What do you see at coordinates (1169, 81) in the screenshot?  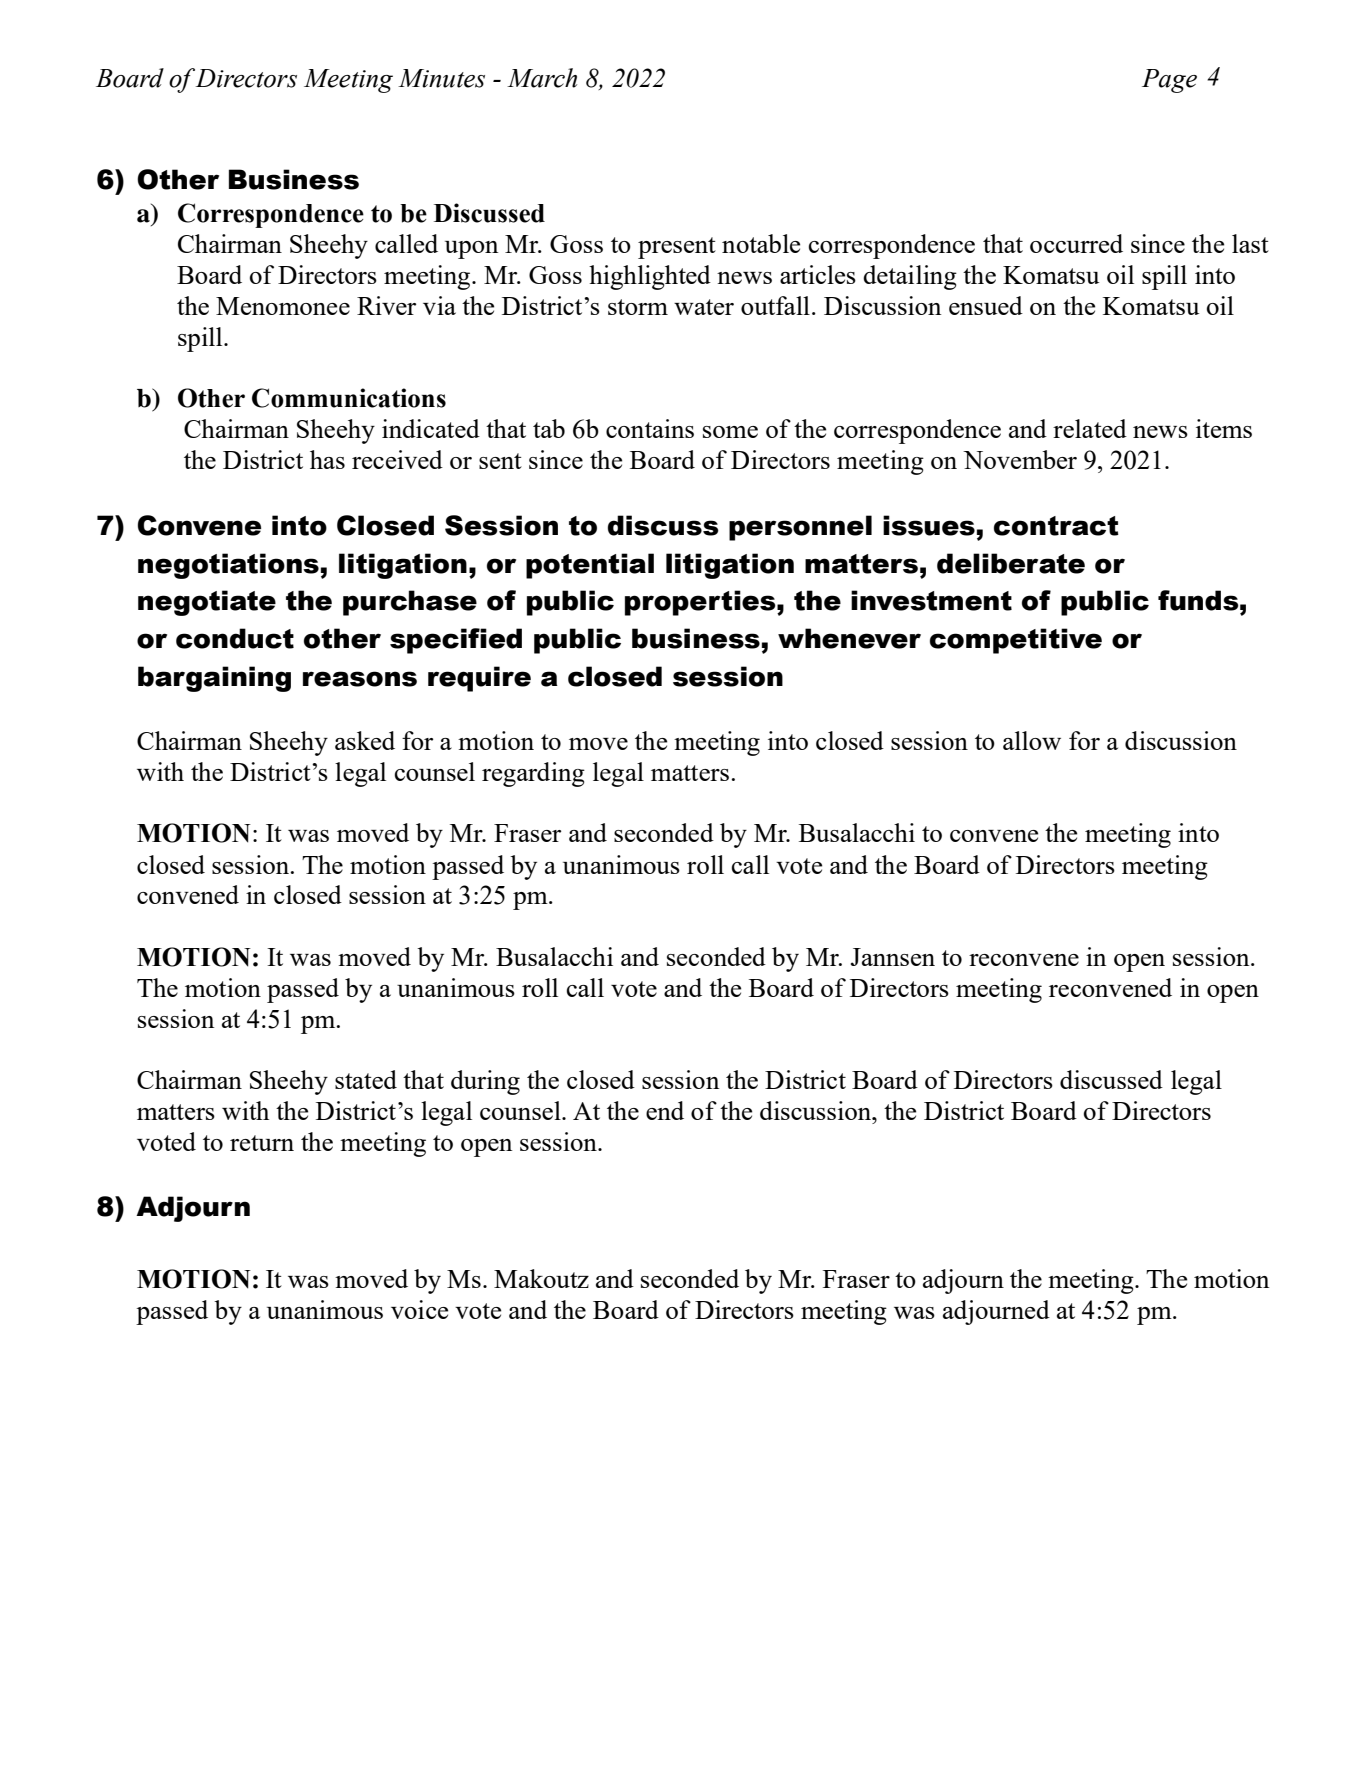 I see `Page` at bounding box center [1169, 81].
